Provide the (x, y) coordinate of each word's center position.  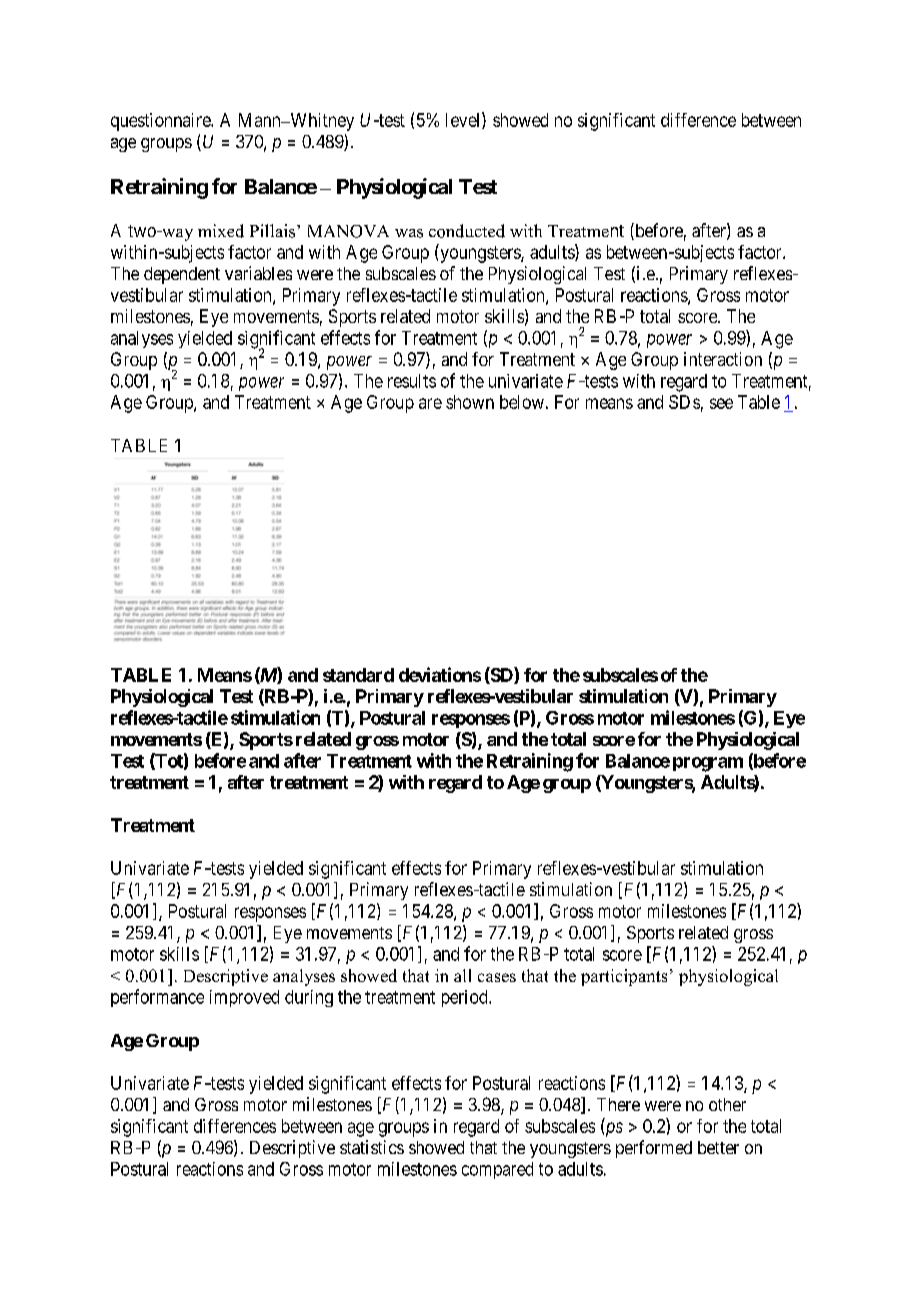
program (708, 764)
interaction (723, 359)
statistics (372, 1147)
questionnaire (161, 122)
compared (497, 1170)
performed (654, 1149)
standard (358, 675)
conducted (467, 231)
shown (470, 402)
